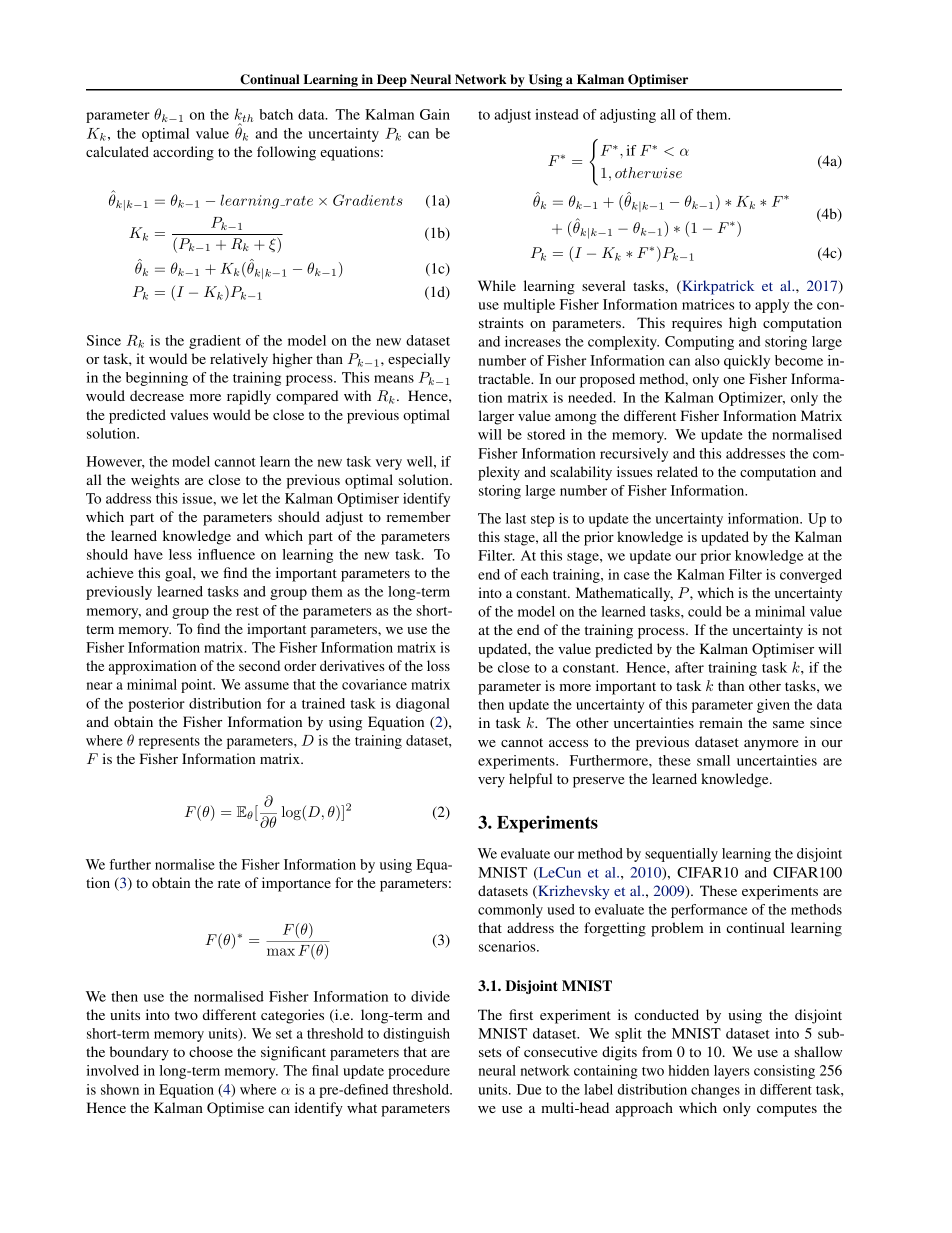 The width and height of the page is (952, 1233). What do you see at coordinates (705, 611) in the page?
I see `could` at bounding box center [705, 611].
